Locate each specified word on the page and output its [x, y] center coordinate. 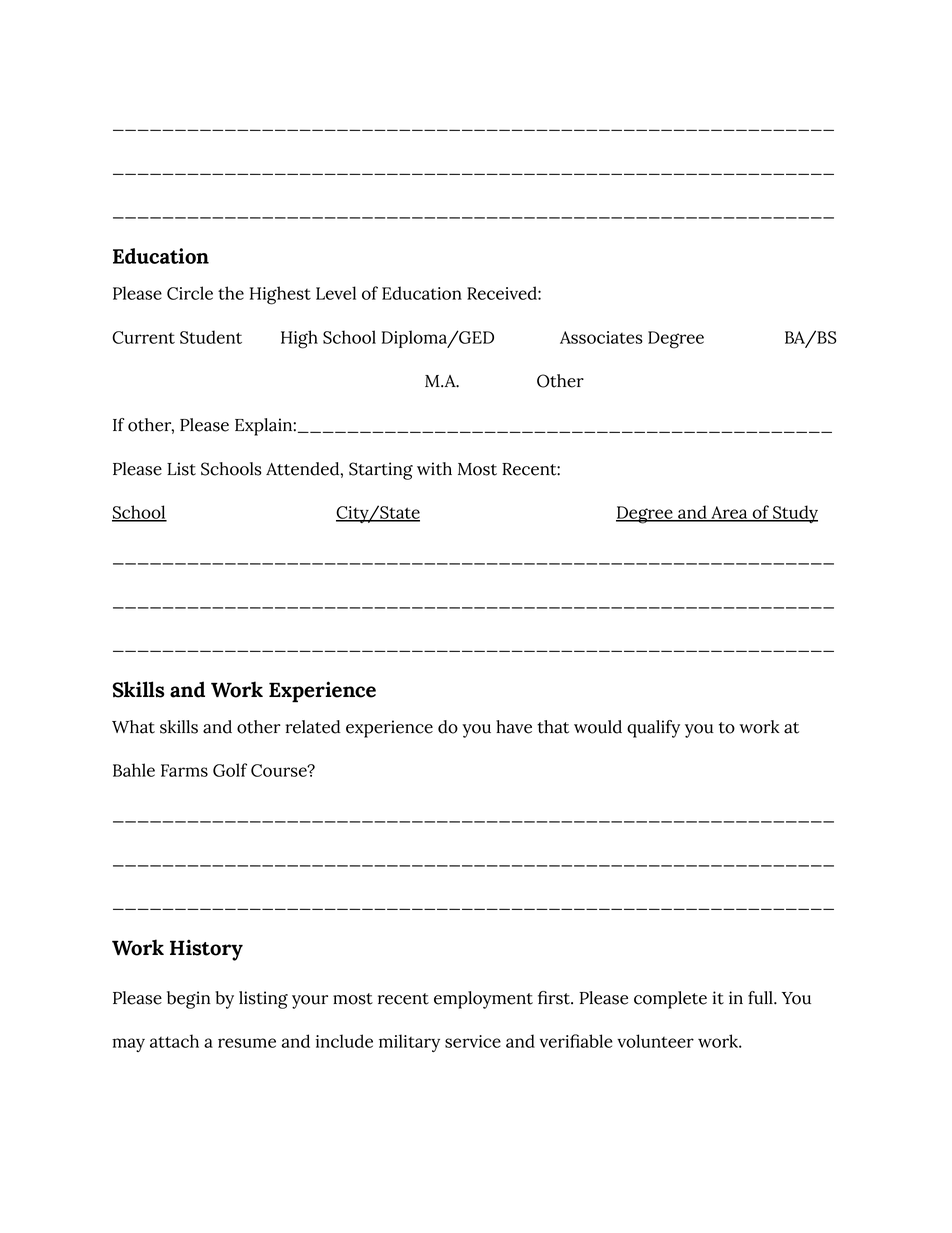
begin [189, 1000]
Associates [601, 337]
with [434, 469]
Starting [381, 471]
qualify [653, 729]
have [514, 727]
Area [729, 514]
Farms [184, 770]
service [473, 1041]
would [598, 727]
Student [211, 337]
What [133, 727]
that [553, 727]
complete [670, 1000]
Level [336, 293]
